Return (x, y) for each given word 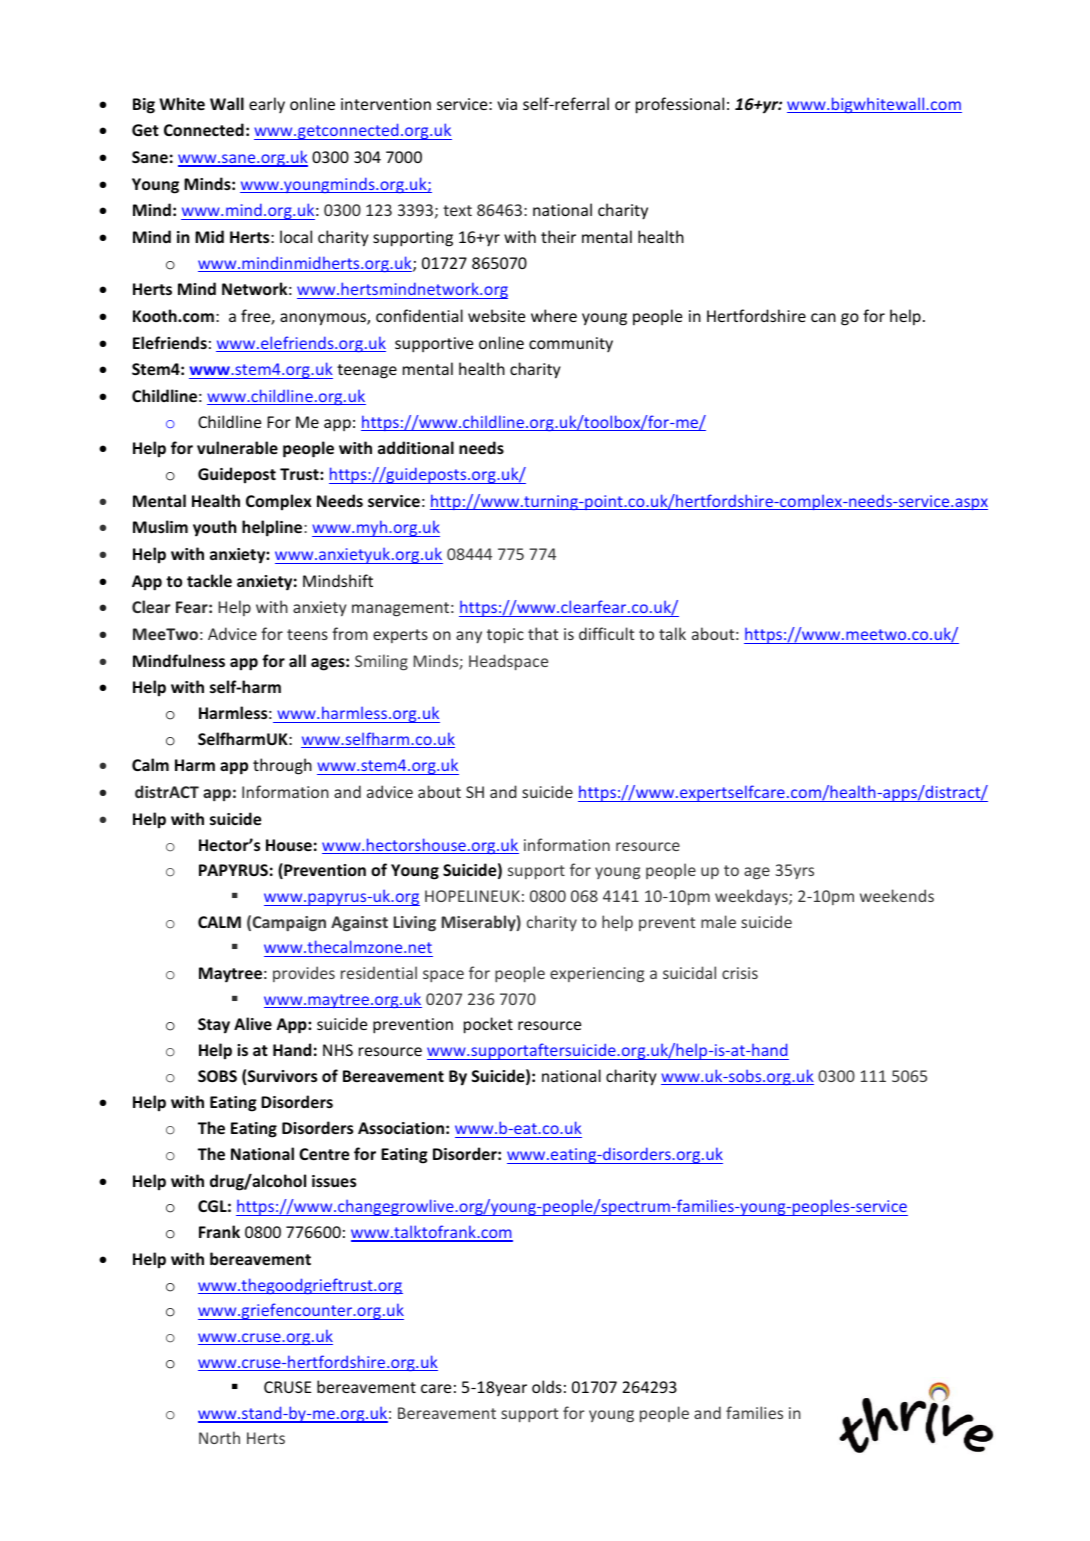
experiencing (597, 974)
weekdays (752, 897)
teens (307, 634)
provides (304, 974)
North (219, 1437)
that (543, 633)
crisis (740, 973)
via (507, 104)
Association (401, 1128)
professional (680, 105)
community (571, 344)
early (267, 105)
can (823, 317)
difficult (606, 633)
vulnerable (237, 447)
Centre (324, 1154)
